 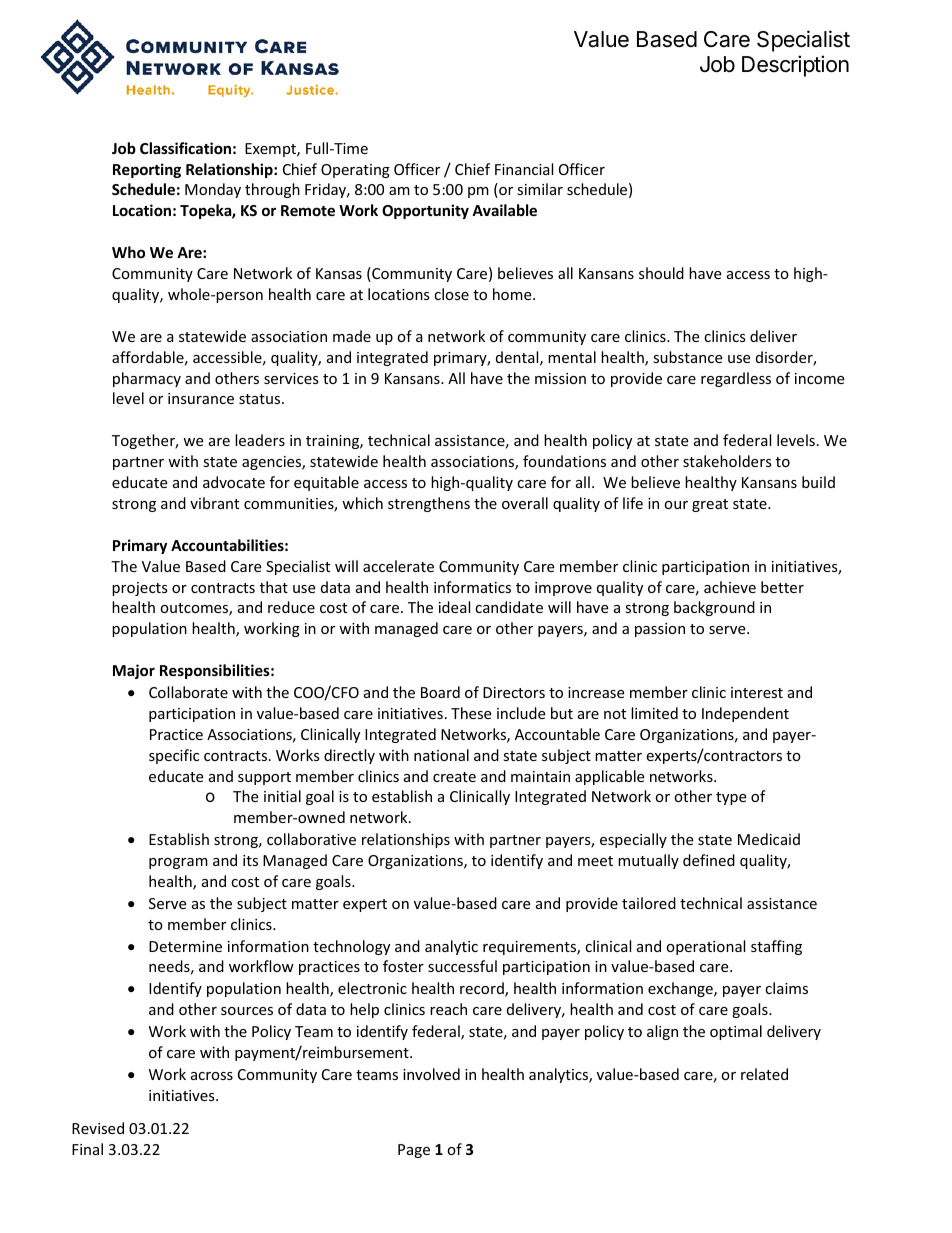 What do you see at coordinates (212, 1076) in the screenshot?
I see `across` at bounding box center [212, 1076].
